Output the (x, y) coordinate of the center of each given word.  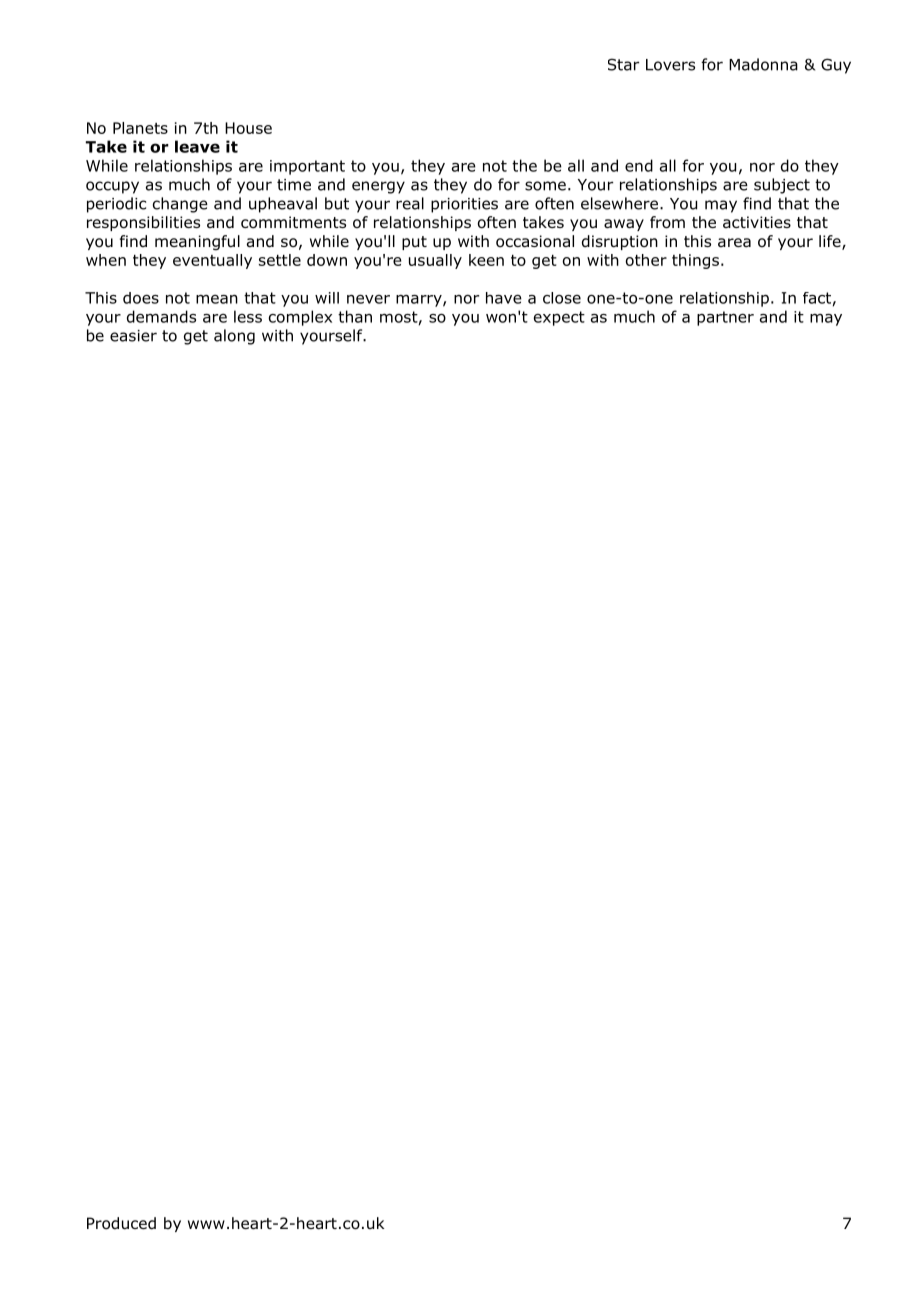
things (695, 261)
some (545, 186)
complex (300, 318)
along (234, 337)
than (355, 316)
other (646, 260)
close (562, 298)
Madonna (763, 64)
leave (197, 146)
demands (161, 316)
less (248, 316)
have (504, 298)
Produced (121, 1223)
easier (133, 336)
